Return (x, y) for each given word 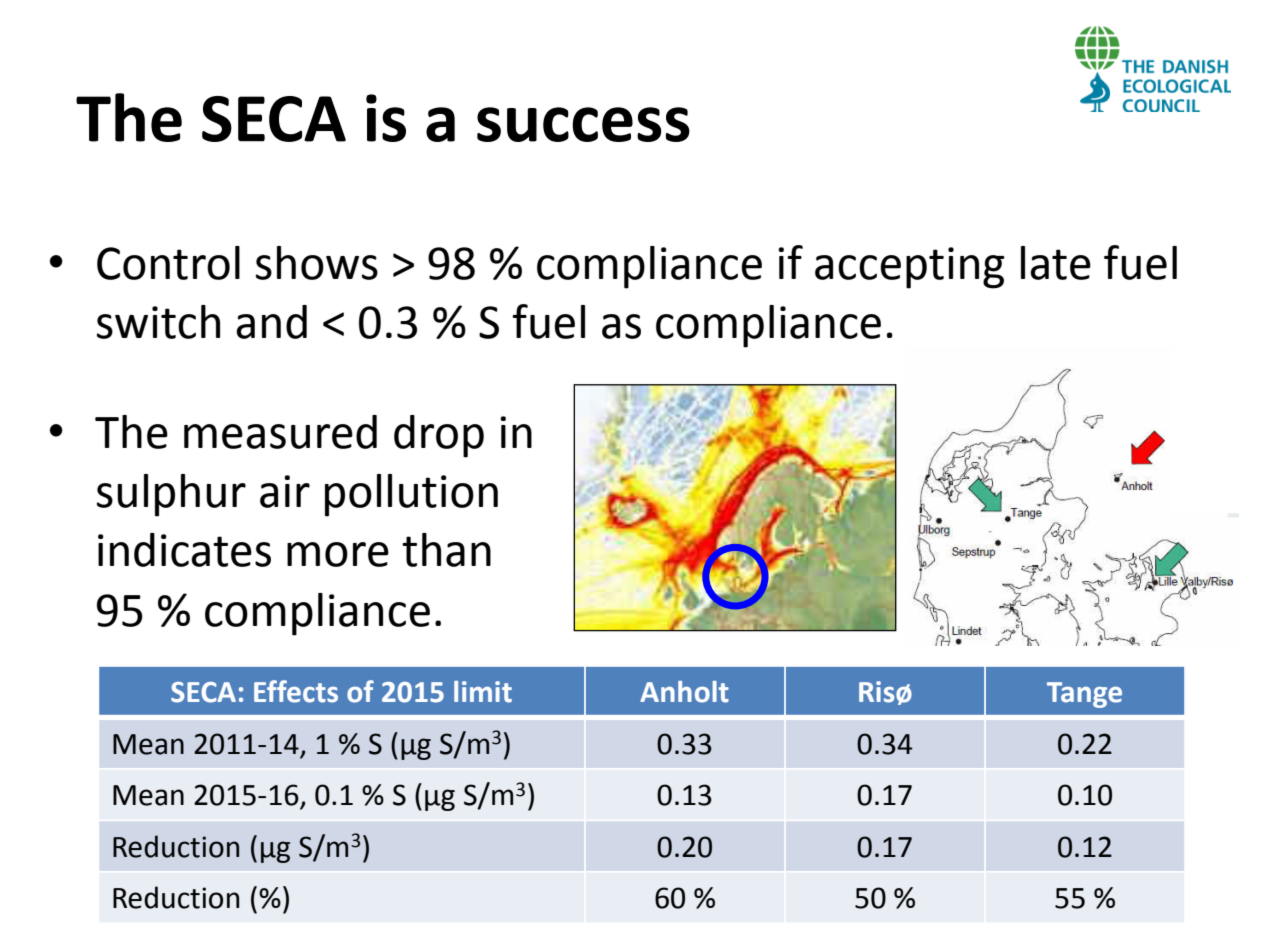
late (1056, 263)
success (583, 124)
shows (317, 263)
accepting (910, 268)
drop (439, 436)
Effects (296, 691)
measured (280, 432)
